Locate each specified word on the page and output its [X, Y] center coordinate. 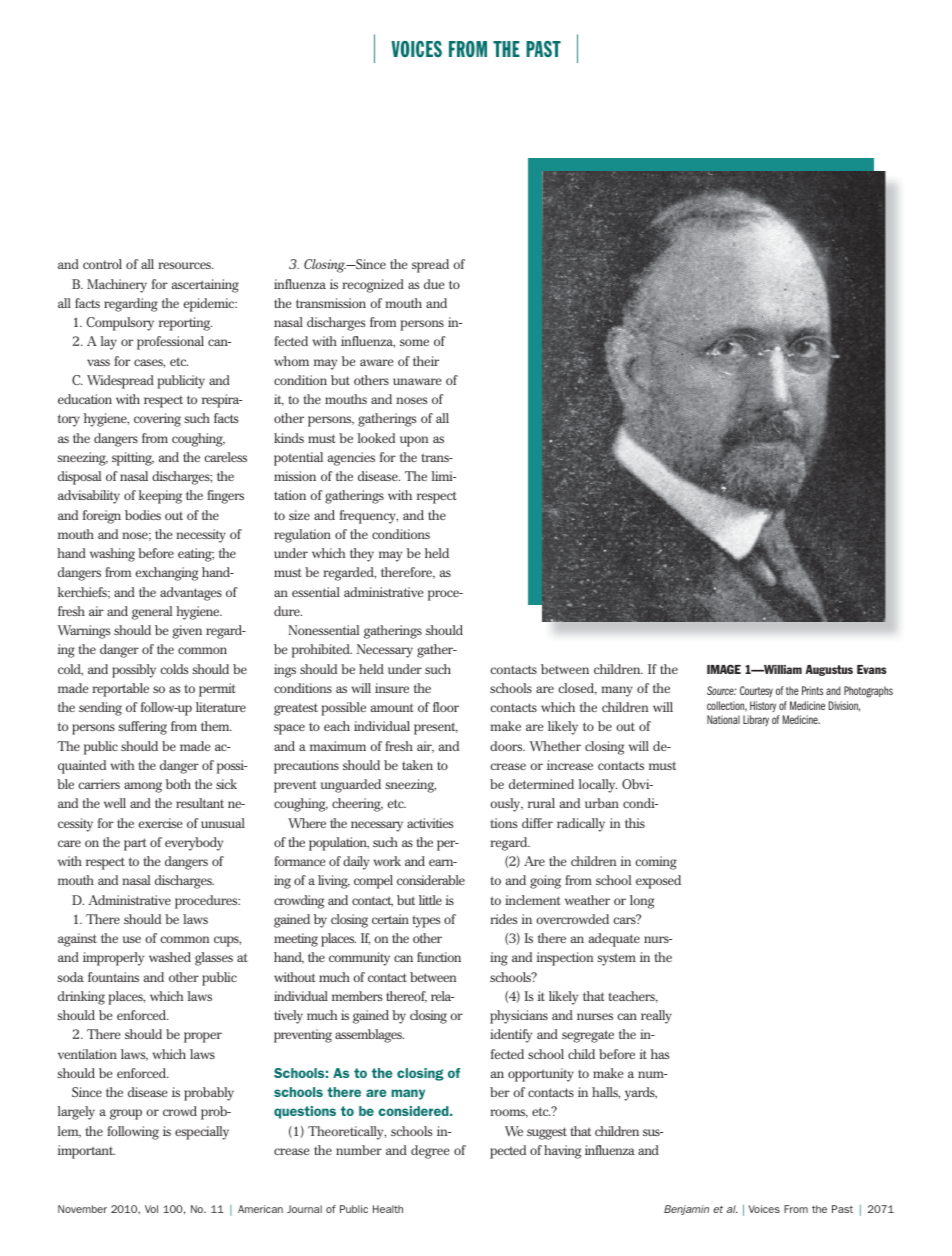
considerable [431, 880]
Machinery [117, 286]
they [362, 555]
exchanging [167, 574]
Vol [151, 1209]
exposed [658, 882]
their [426, 361]
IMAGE [724, 669]
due [434, 284]
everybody [194, 844]
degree [430, 1152]
